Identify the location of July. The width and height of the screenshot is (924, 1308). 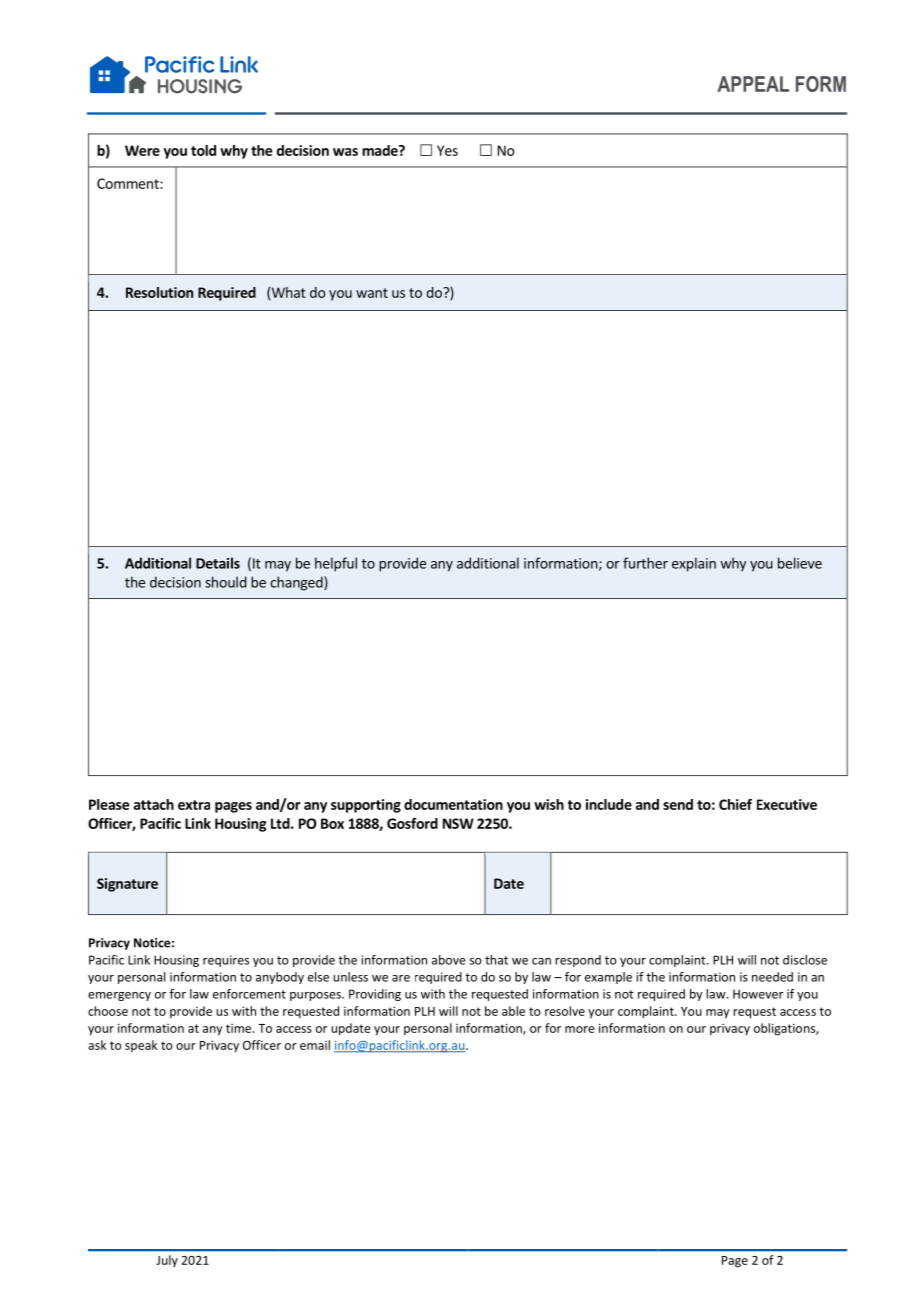
(167, 1261).
